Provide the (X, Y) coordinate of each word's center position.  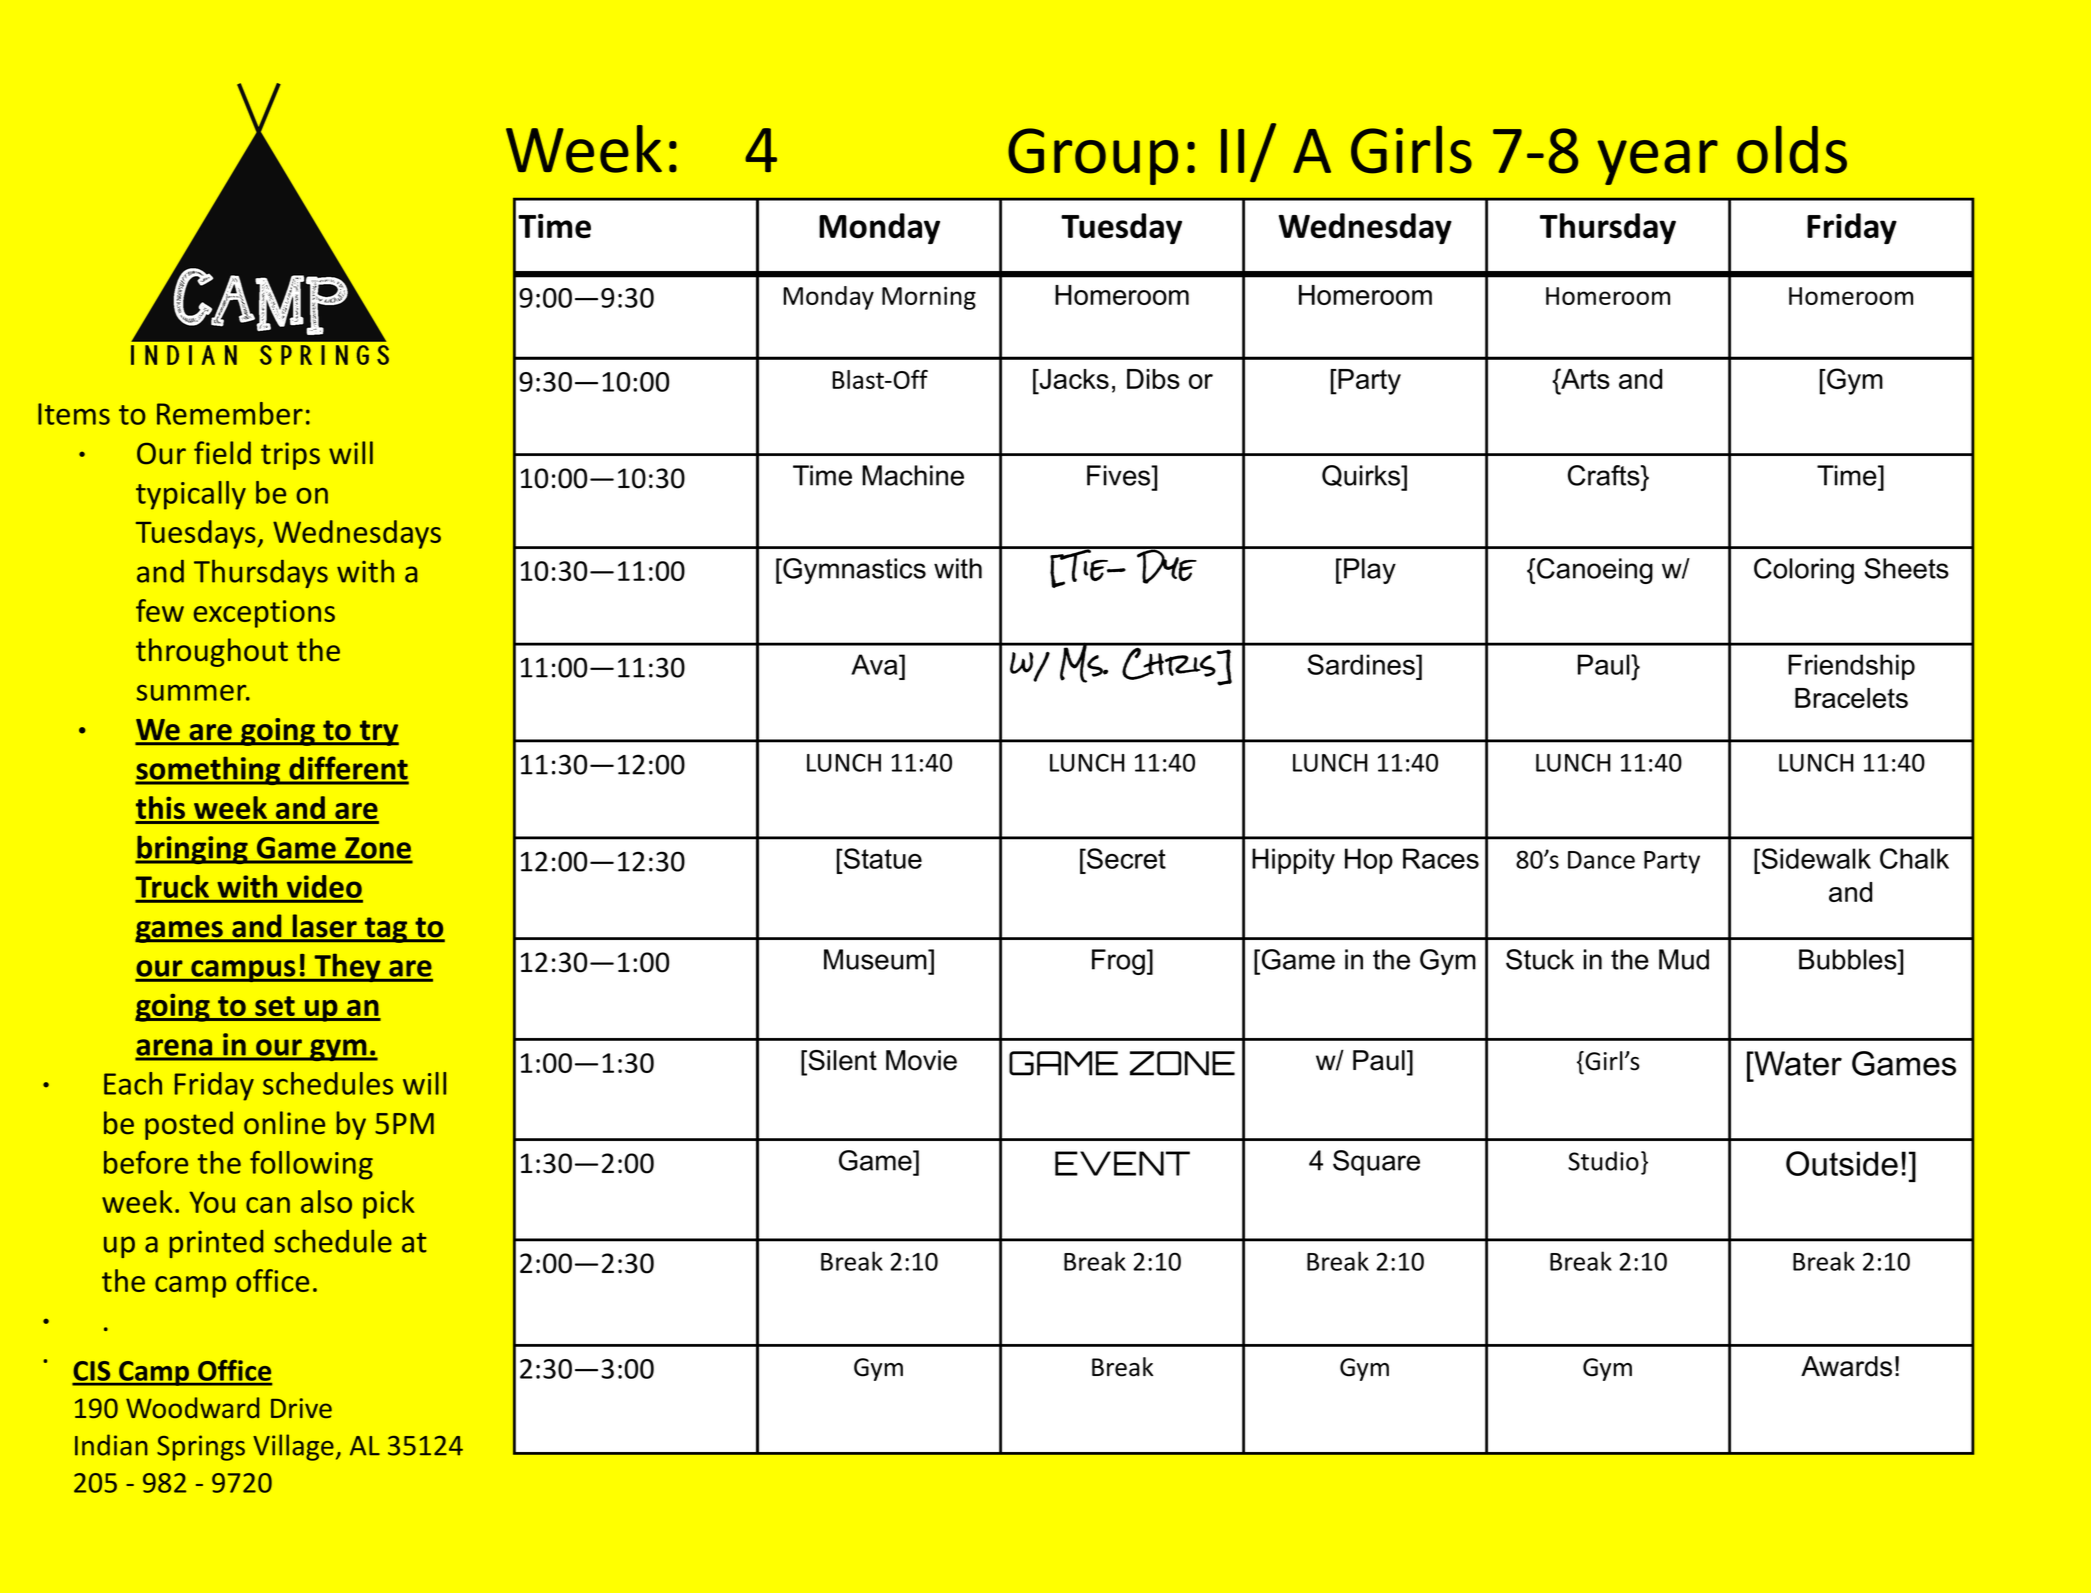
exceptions (264, 614)
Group (1093, 156)
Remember (230, 413)
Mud (1684, 959)
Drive (301, 1408)
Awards (1846, 1366)
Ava (875, 664)
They (347, 967)
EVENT (1122, 1163)
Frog (1118, 962)
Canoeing (1595, 571)
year (1657, 162)
